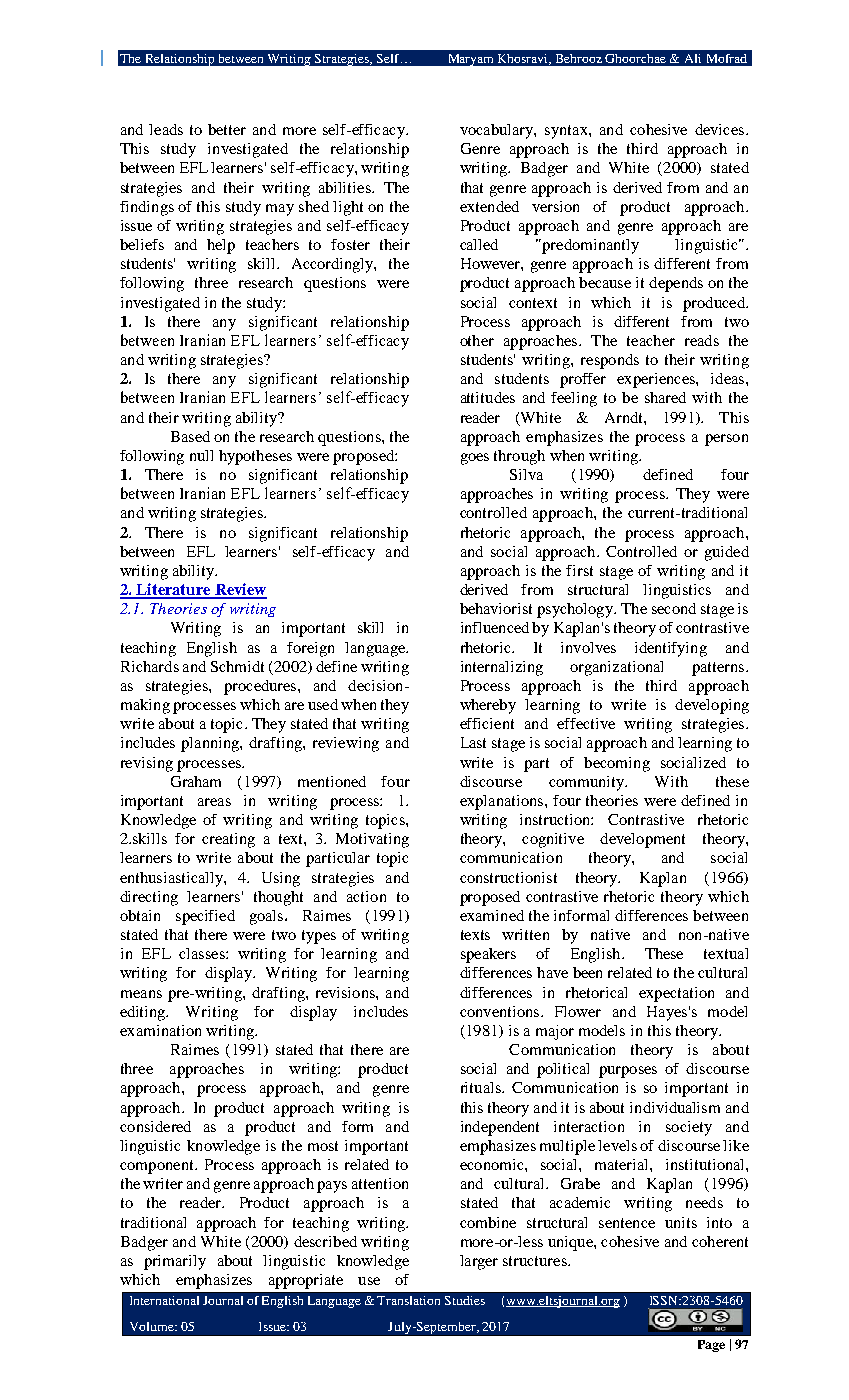 This image has width=849, height=1400. Describe the element at coordinates (489, 206) in the image. I see `extended` at that location.
